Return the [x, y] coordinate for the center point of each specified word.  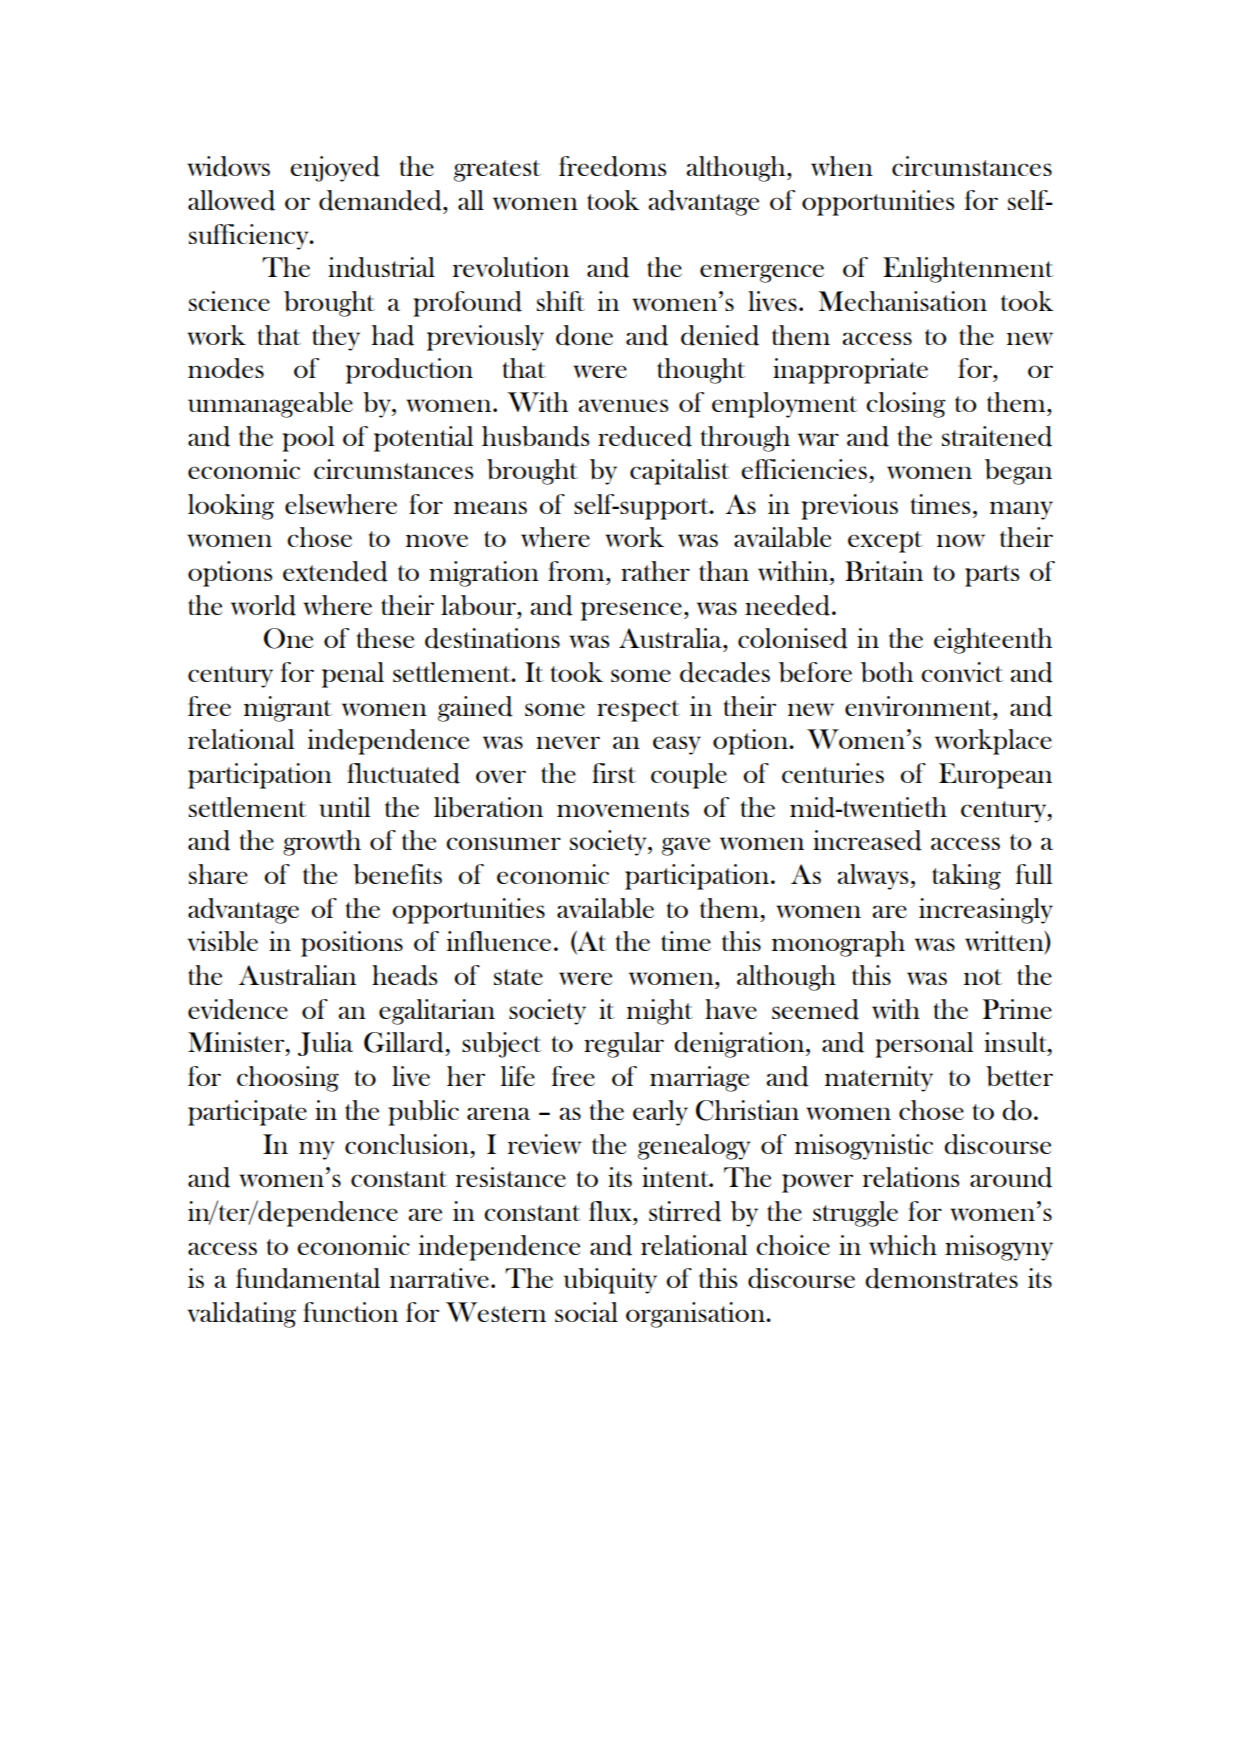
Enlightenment [968, 270]
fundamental [308, 1278]
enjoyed [335, 169]
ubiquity [610, 1281]
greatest [497, 171]
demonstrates [941, 1278]
